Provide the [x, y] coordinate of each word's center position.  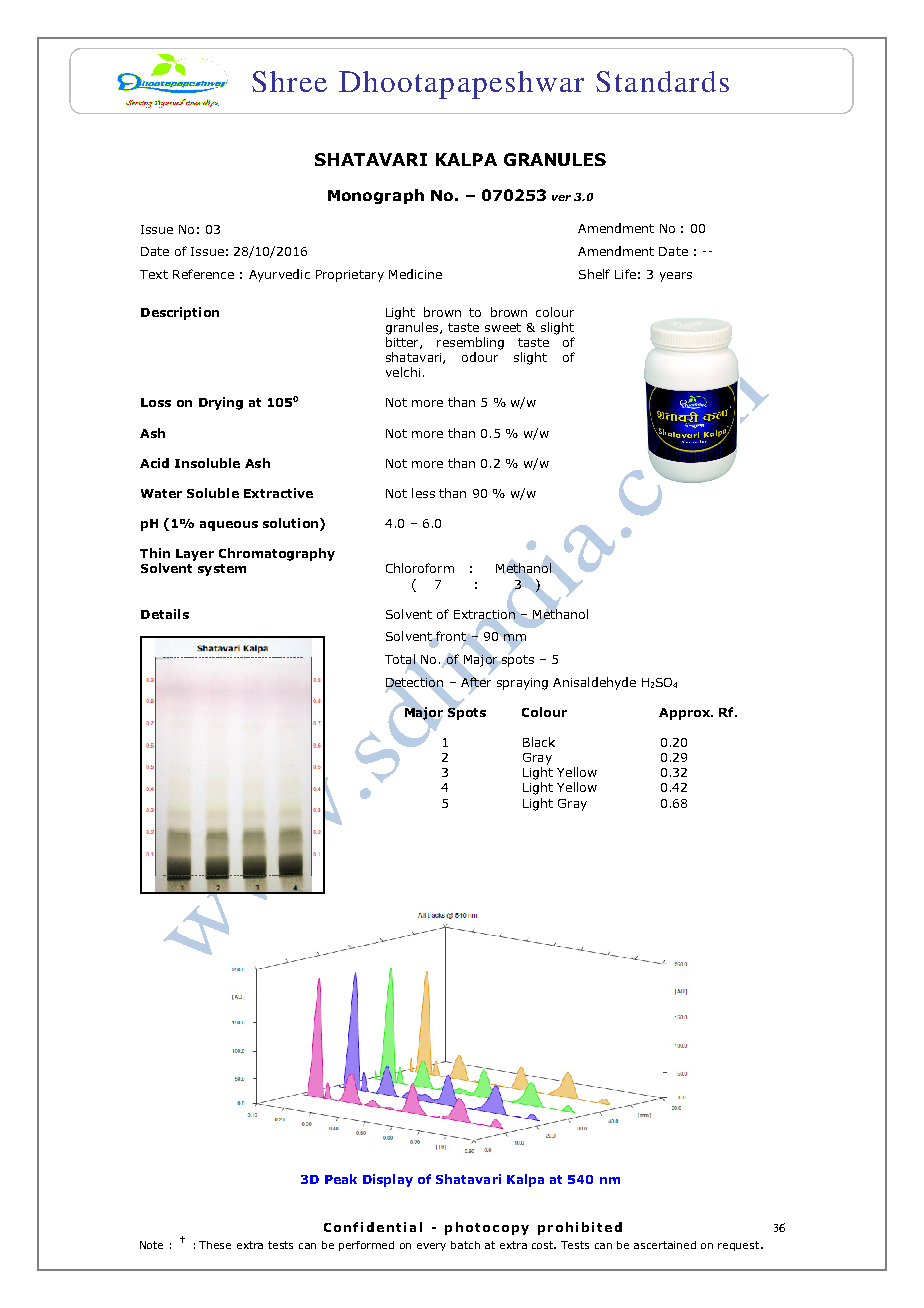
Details [165, 614]
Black [539, 742]
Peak [341, 1179]
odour [480, 357]
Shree [289, 81]
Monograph [376, 196]
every [431, 1247]
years [676, 277]
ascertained [665, 1245]
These [215, 1245]
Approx [685, 714]
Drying [221, 403]
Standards [662, 81]
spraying [522, 684]
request [740, 1246]
